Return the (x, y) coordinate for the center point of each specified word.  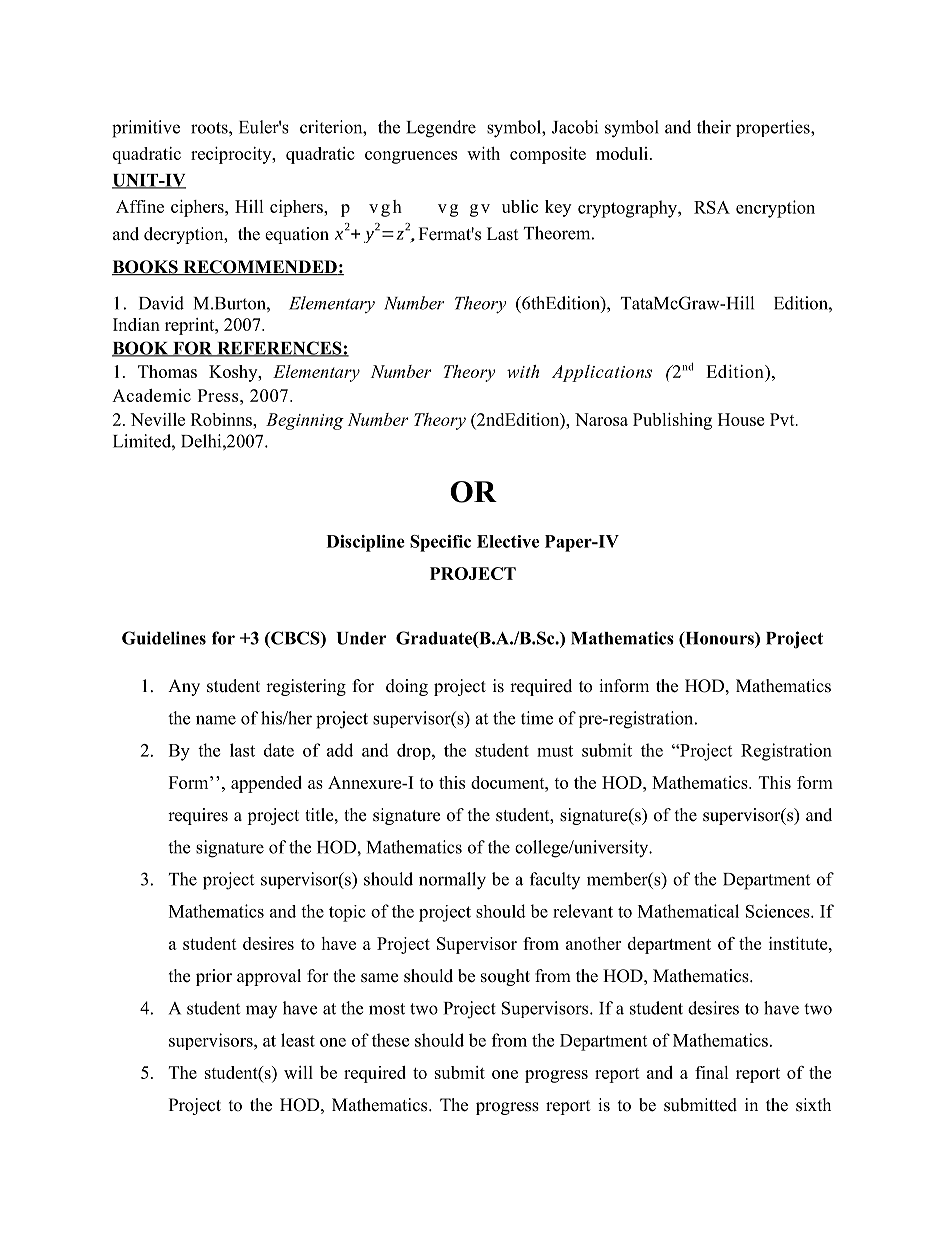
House (741, 419)
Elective (508, 541)
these (390, 1040)
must (555, 751)
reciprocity (232, 155)
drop (415, 751)
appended (266, 784)
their (714, 127)
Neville (158, 419)
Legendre (441, 129)
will (298, 1072)
